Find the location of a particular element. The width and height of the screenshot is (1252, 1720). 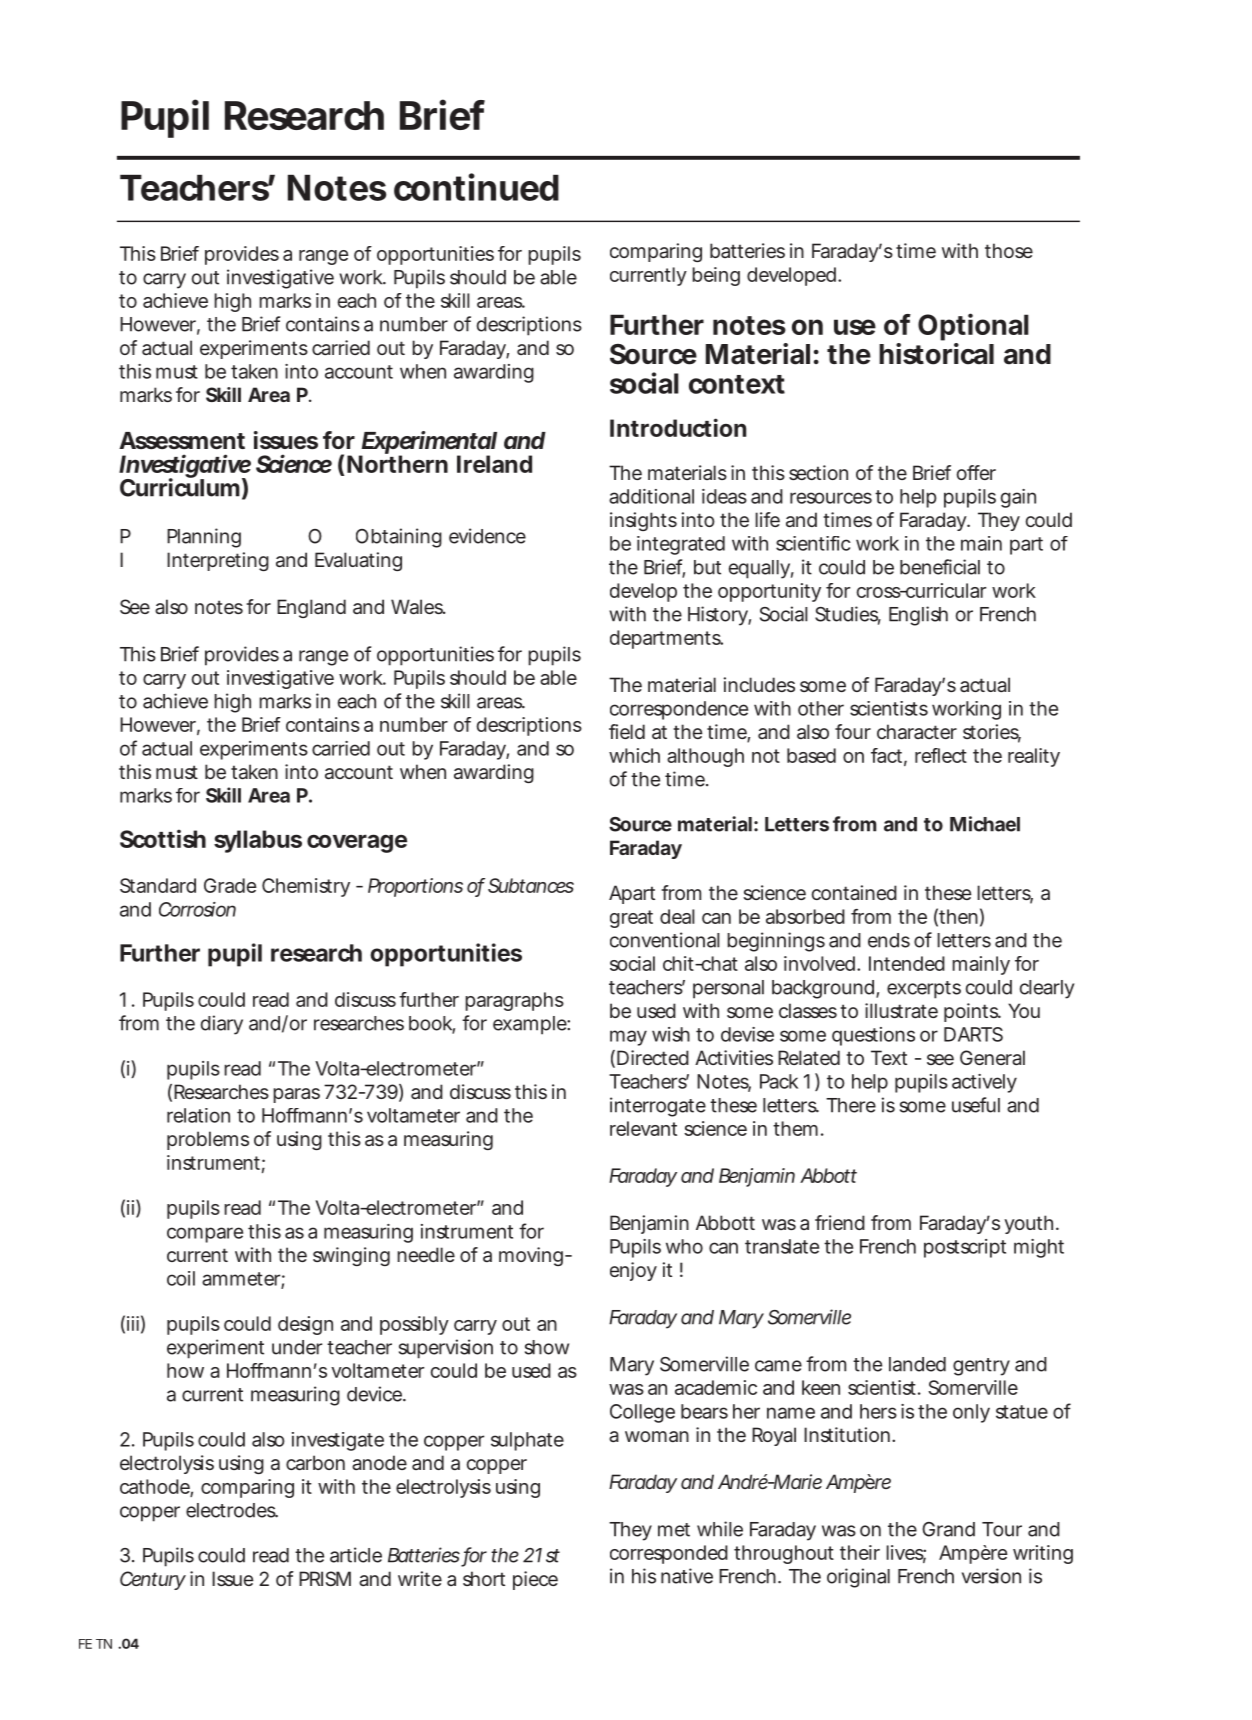

problems is located at coordinates (208, 1140).
